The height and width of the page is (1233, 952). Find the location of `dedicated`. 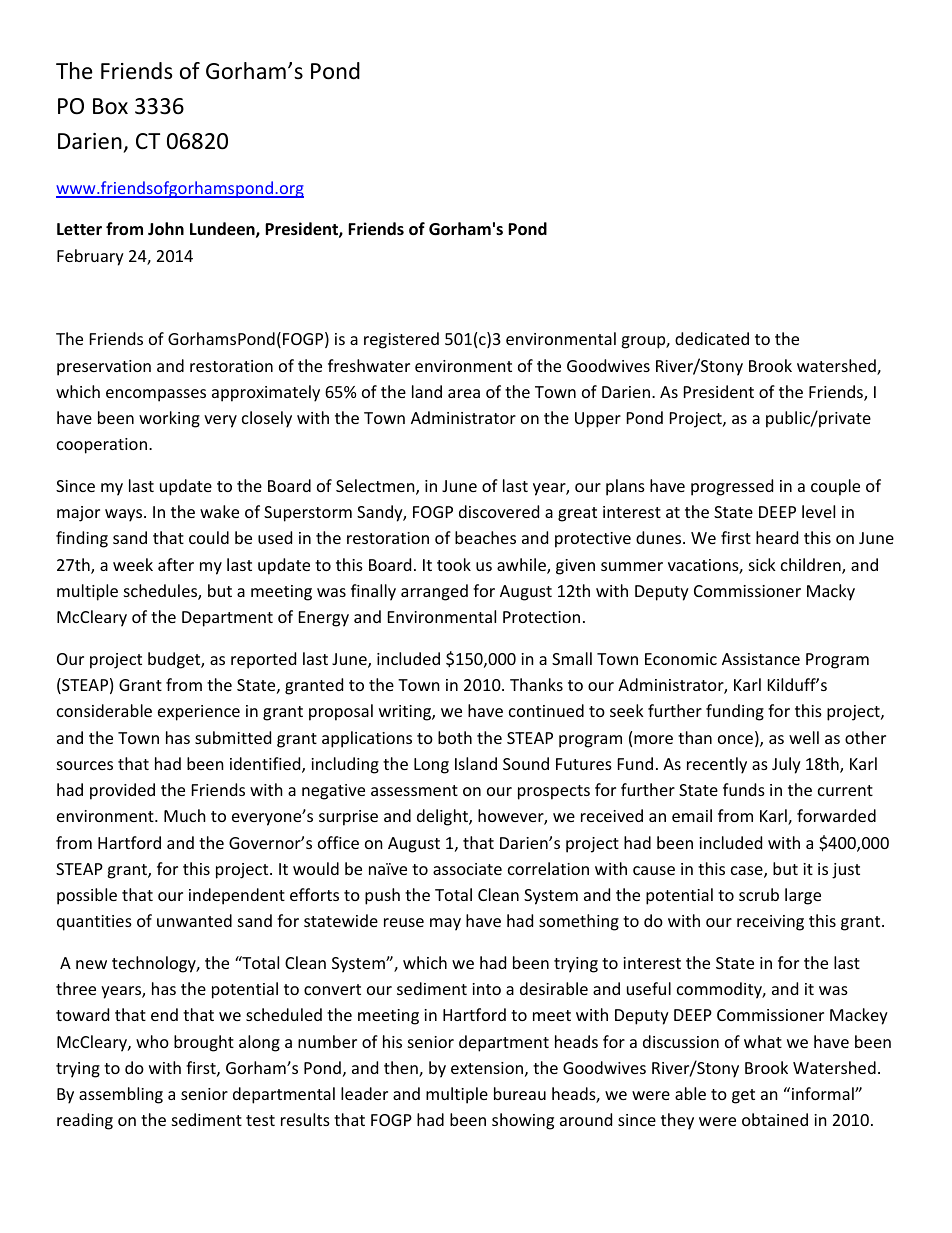

dedicated is located at coordinates (712, 338).
